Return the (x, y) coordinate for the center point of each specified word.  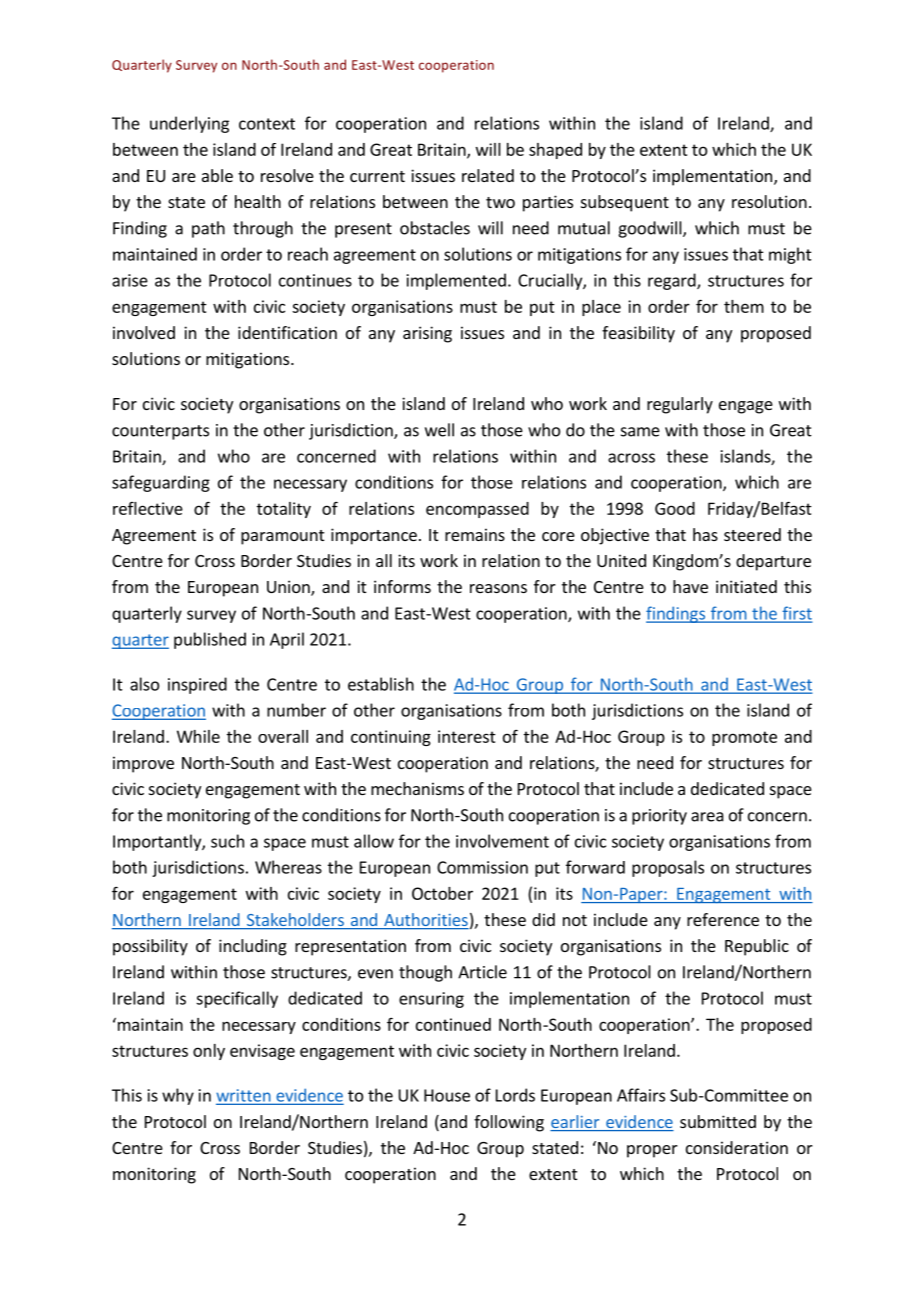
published (210, 640)
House (447, 1095)
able (217, 175)
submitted (718, 1121)
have (690, 586)
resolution (769, 201)
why (178, 1096)
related (488, 175)
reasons (498, 588)
